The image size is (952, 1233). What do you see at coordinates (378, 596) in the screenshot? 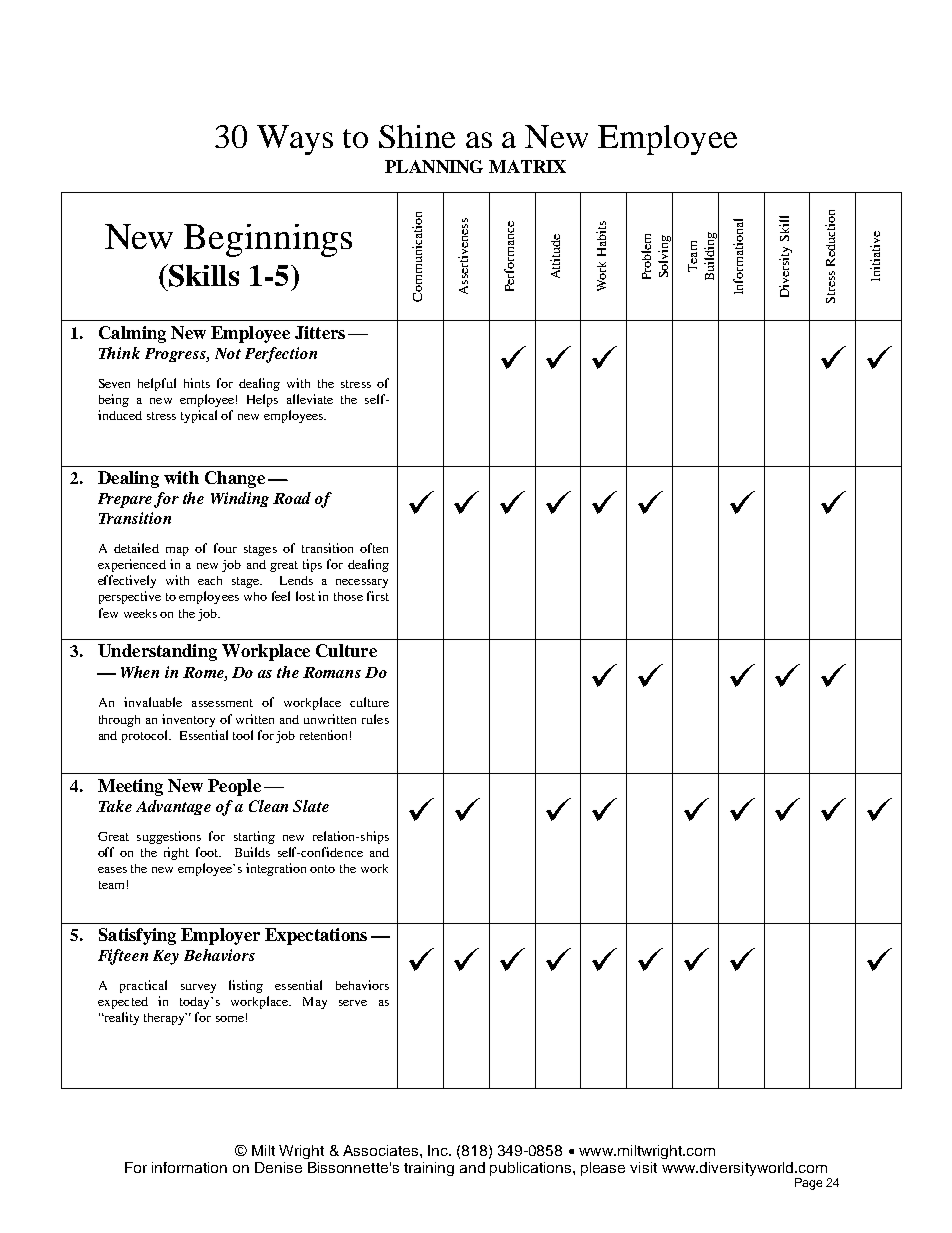
I see `first` at bounding box center [378, 596].
